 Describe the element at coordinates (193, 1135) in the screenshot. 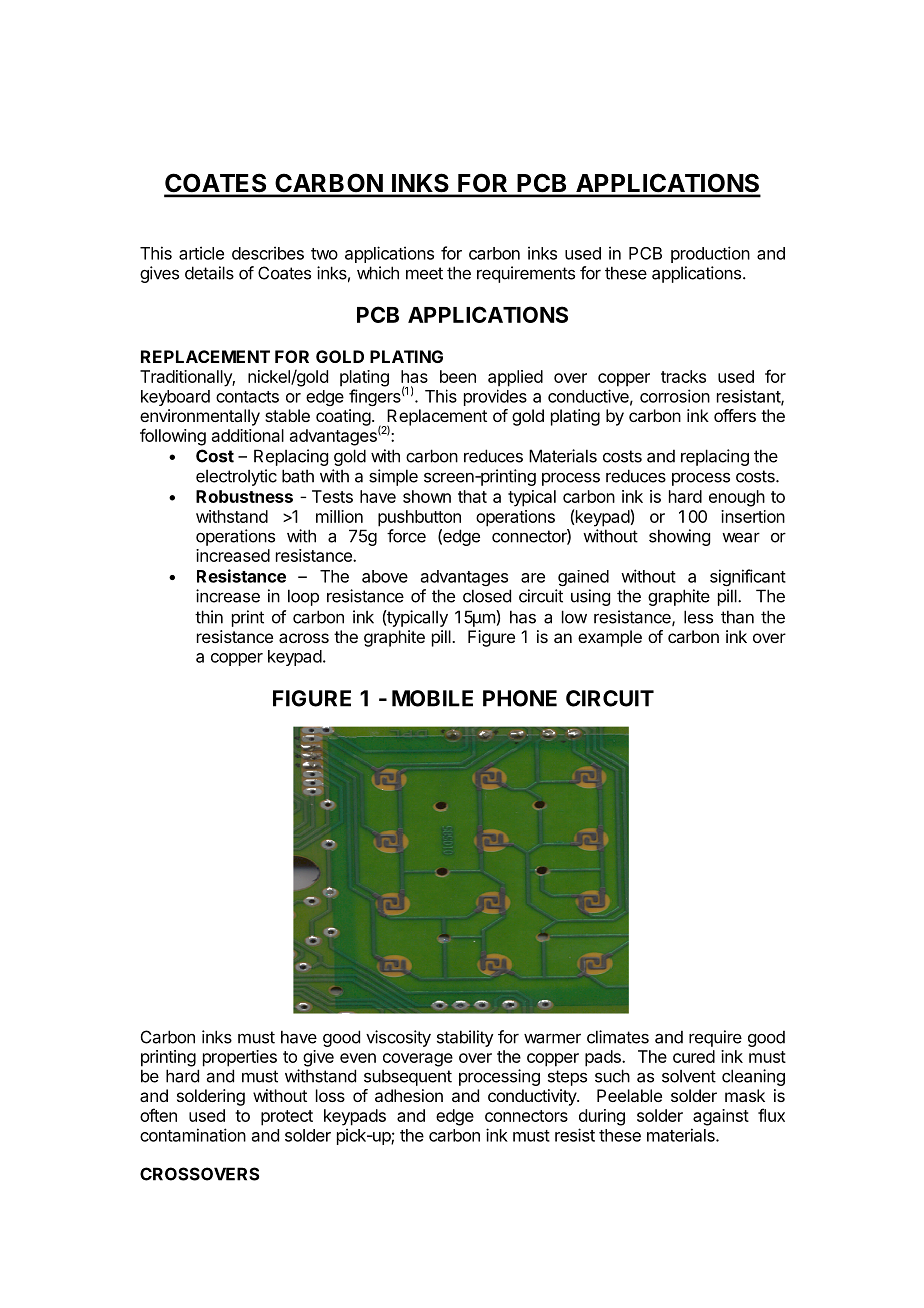

I see `contamination` at that location.
